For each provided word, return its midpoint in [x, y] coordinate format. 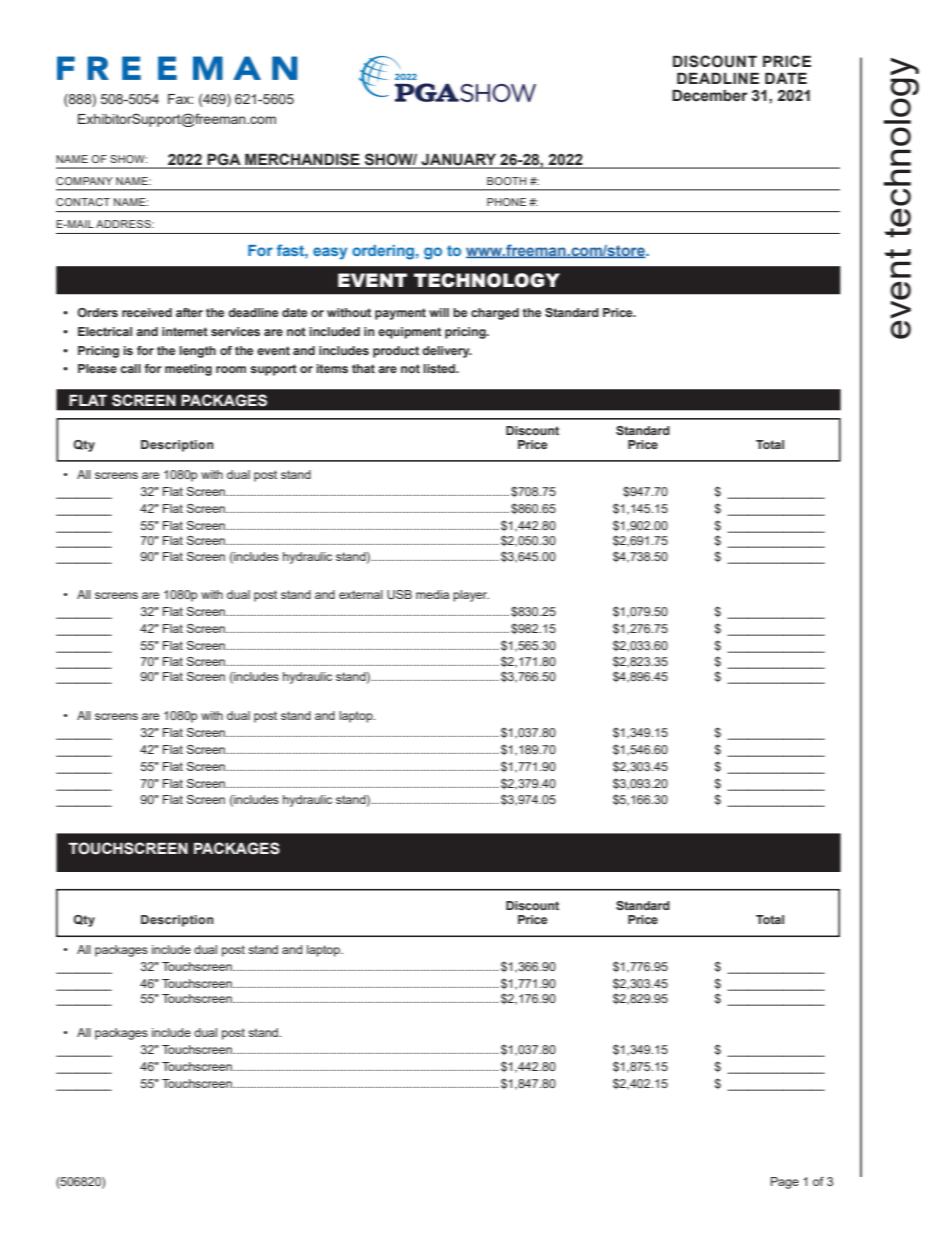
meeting [188, 370]
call [130, 368]
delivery [447, 352]
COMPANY [84, 181]
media [432, 594]
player [471, 596]
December [709, 95]
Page [785, 1183]
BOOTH [506, 181]
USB [399, 594]
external [361, 594]
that [363, 368]
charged [495, 314]
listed [440, 368]
